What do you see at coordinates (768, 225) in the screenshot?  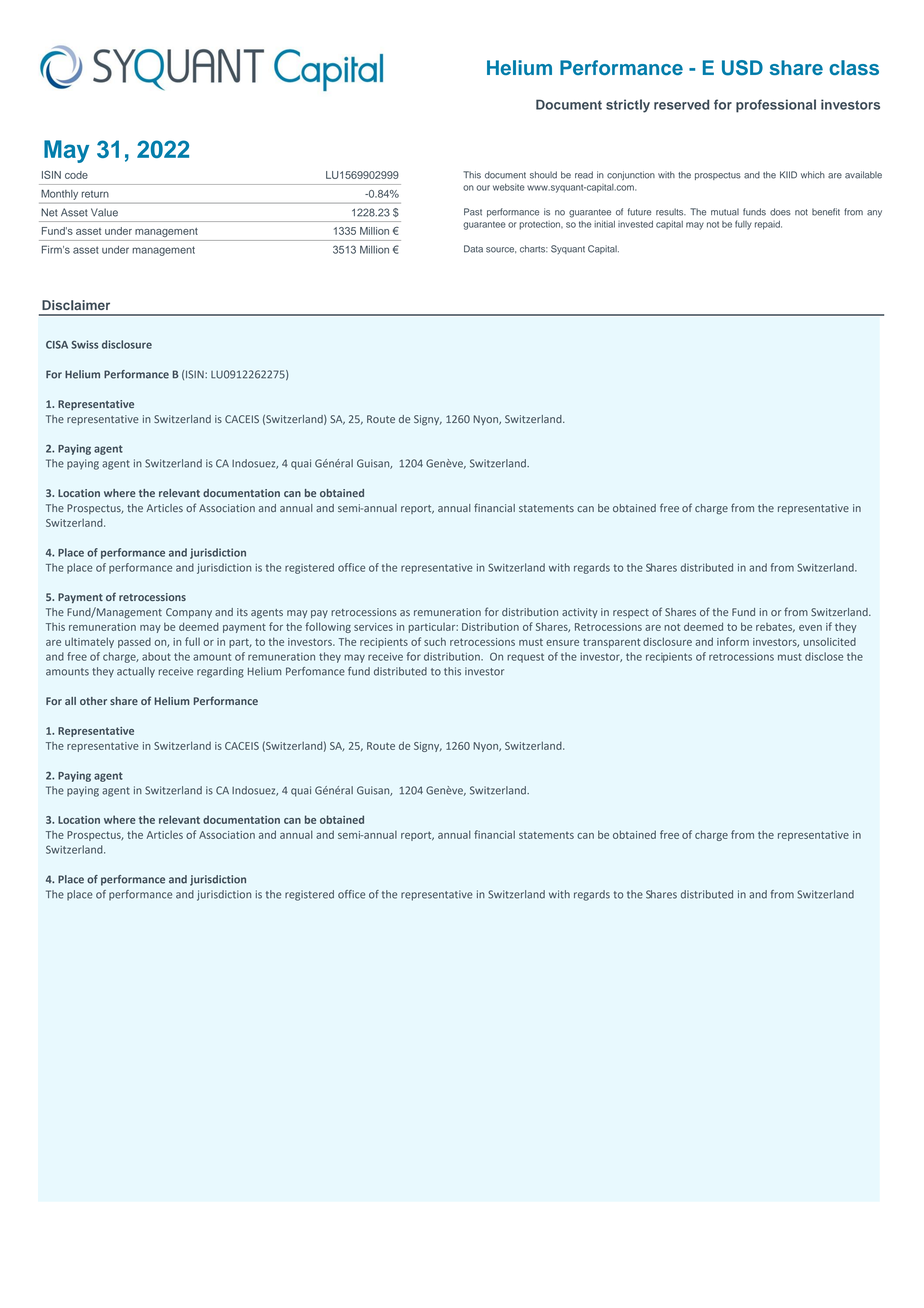 I see `repaid` at bounding box center [768, 225].
